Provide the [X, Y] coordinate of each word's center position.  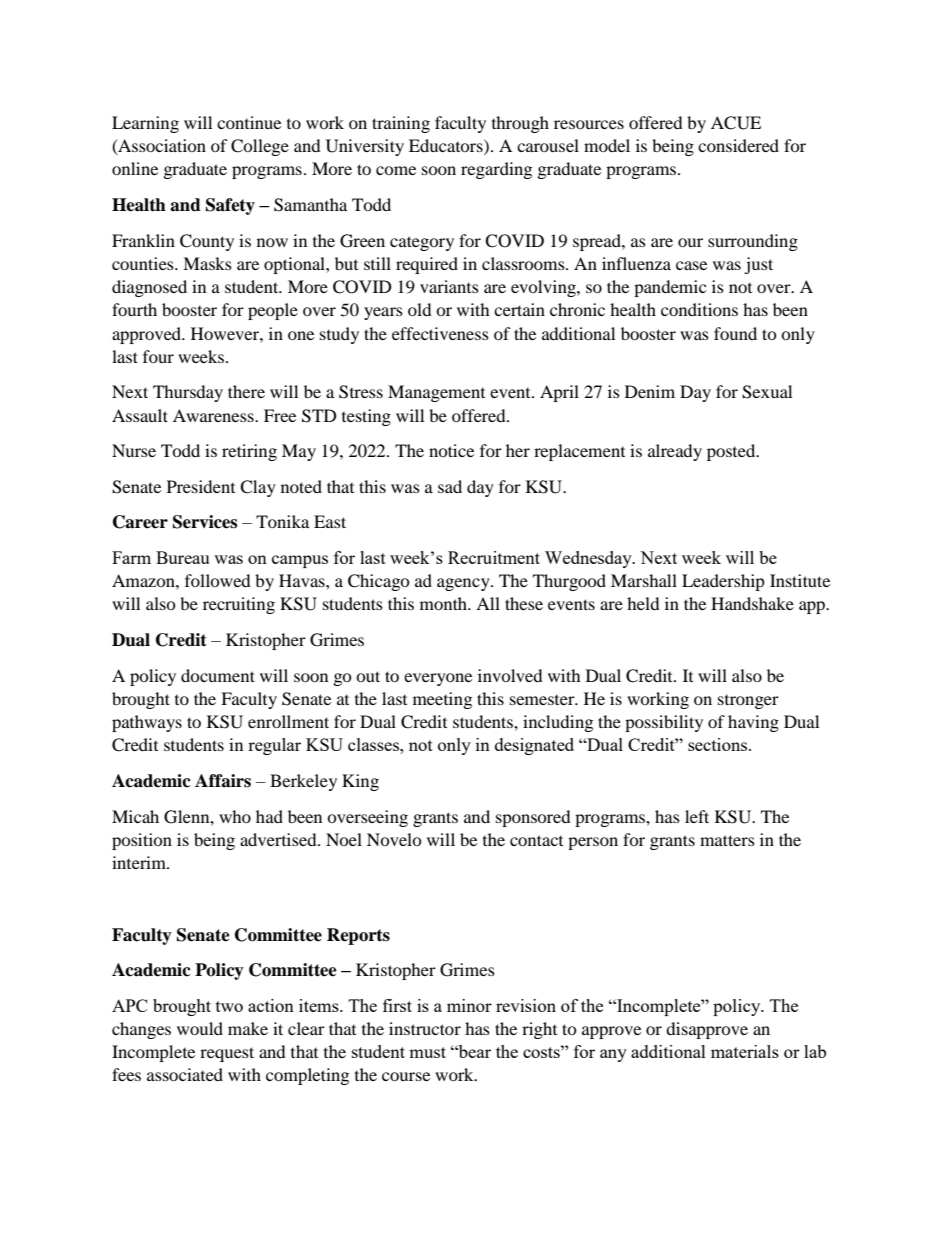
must [427, 1052]
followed [218, 580]
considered [738, 145]
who [235, 816]
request [227, 1054]
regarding [496, 170]
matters [727, 840]
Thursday [188, 393]
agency [464, 584]
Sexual [767, 392]
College [260, 147]
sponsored [533, 818]
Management [436, 393]
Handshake [752, 603]
